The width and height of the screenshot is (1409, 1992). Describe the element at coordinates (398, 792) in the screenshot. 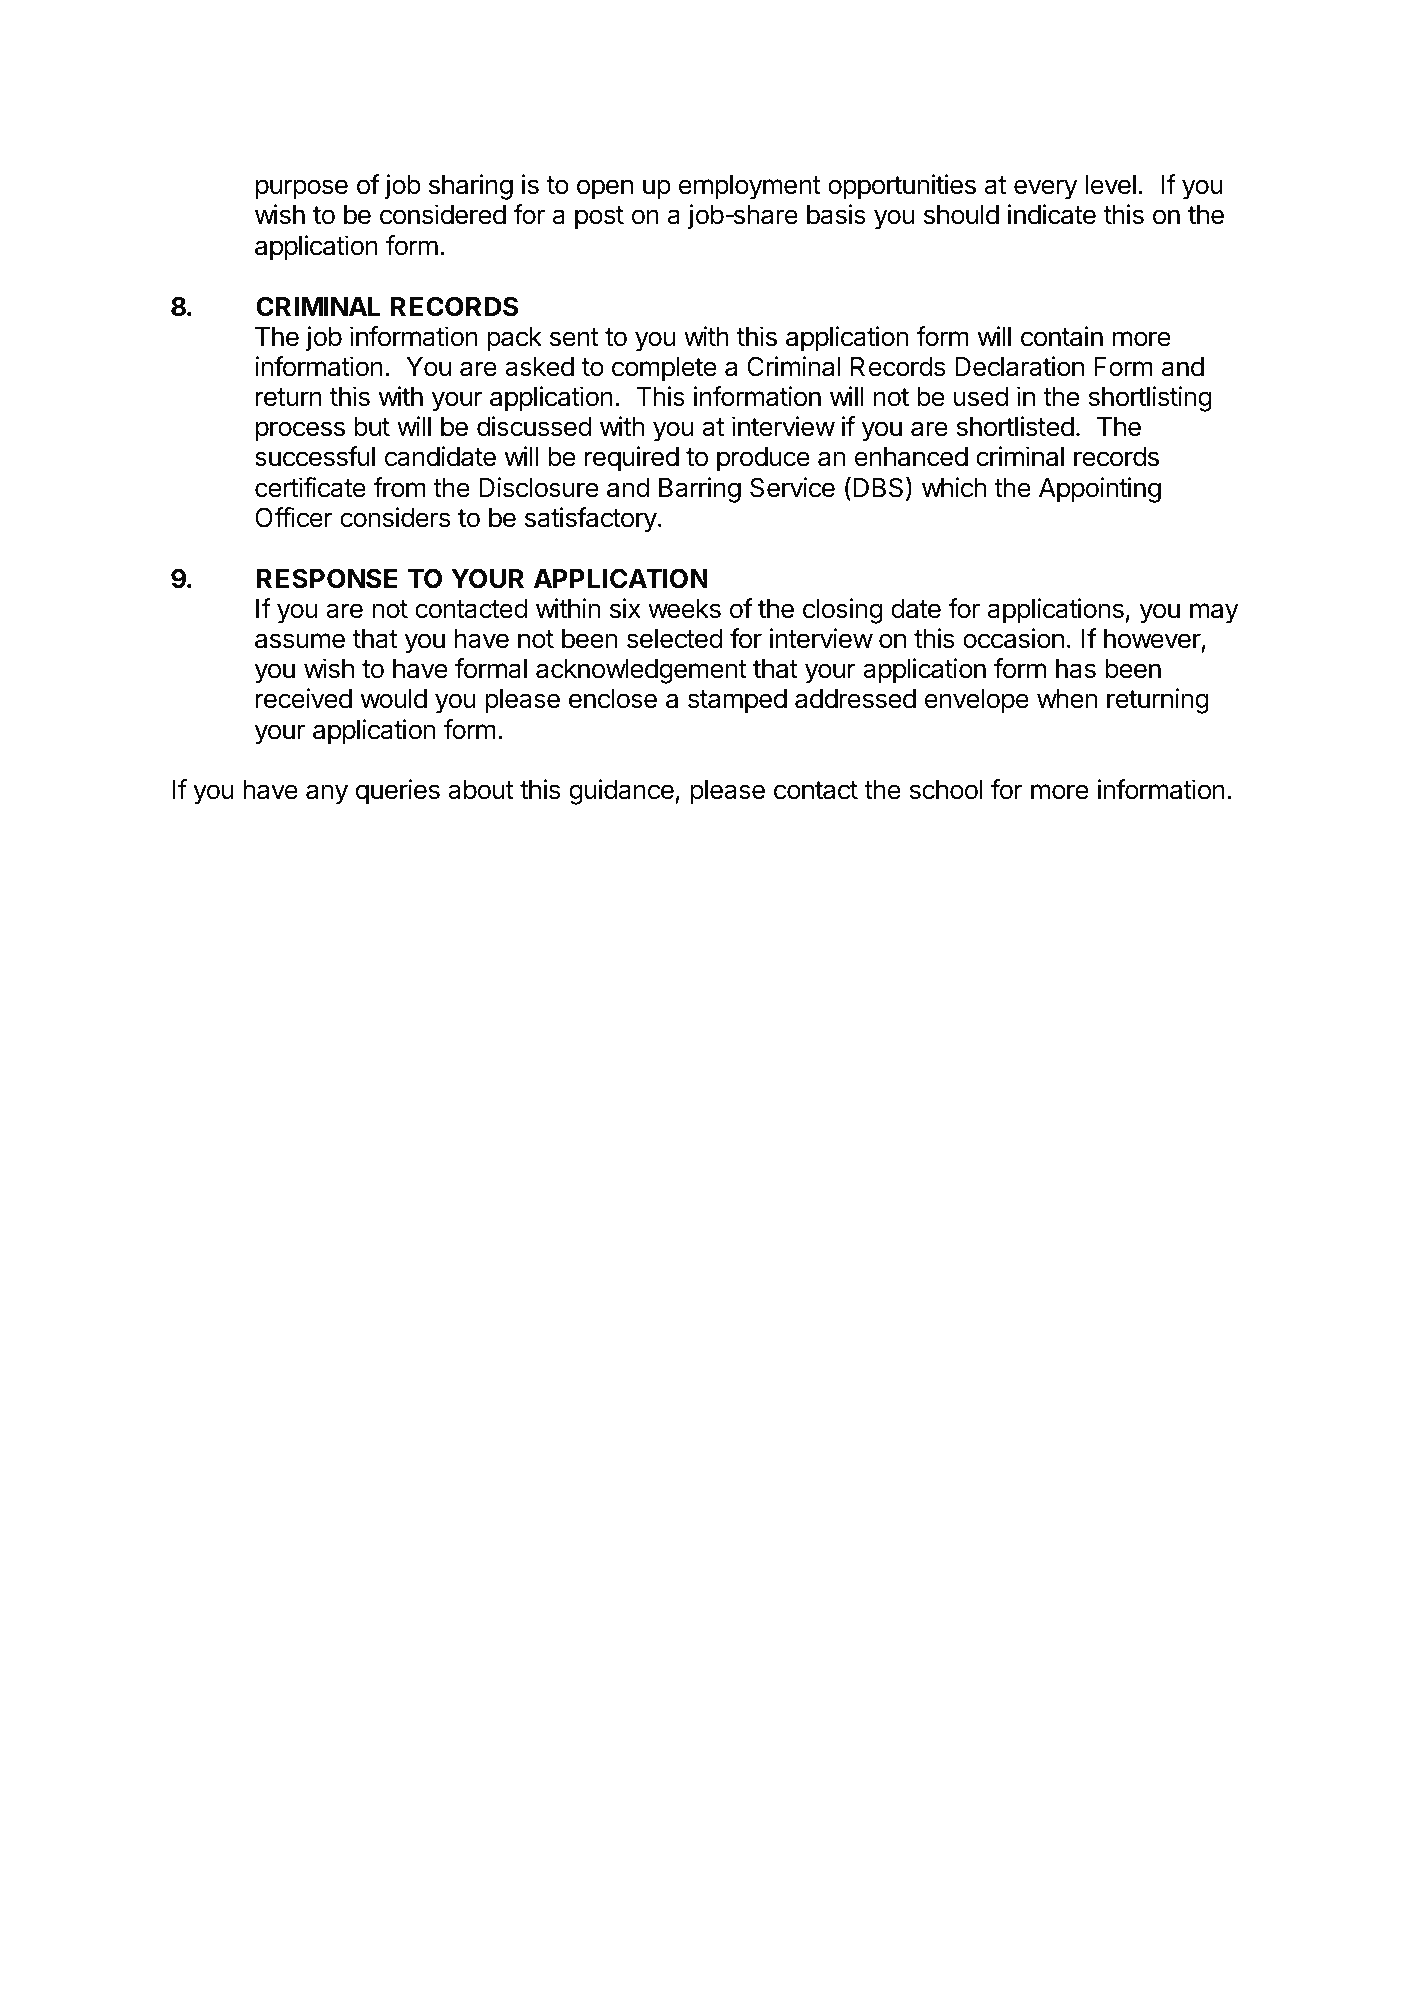

I see `queries` at that location.
